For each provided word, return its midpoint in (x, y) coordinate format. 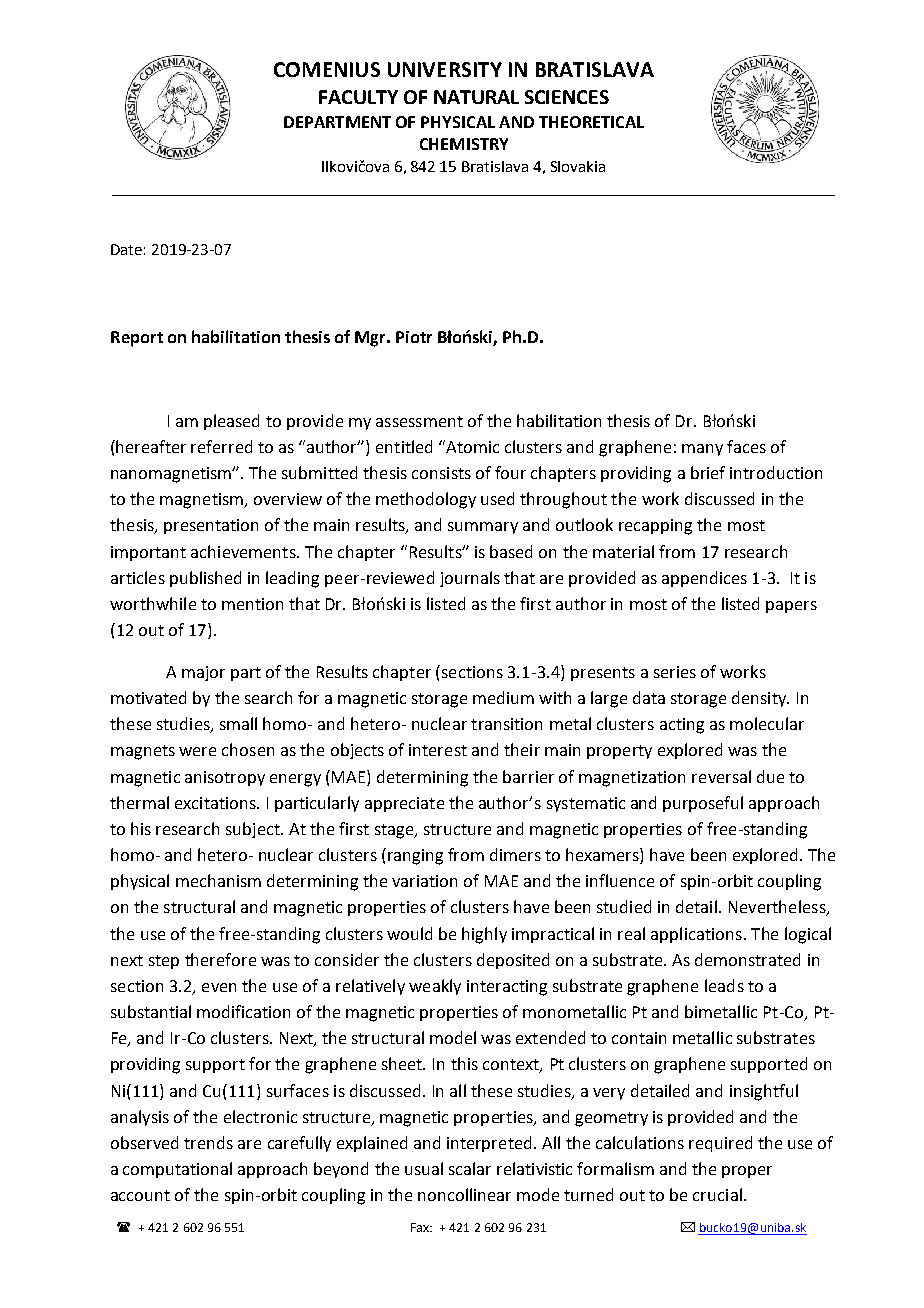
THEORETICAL (591, 122)
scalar (470, 1168)
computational (177, 1170)
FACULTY (358, 97)
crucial (717, 1194)
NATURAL (476, 97)
